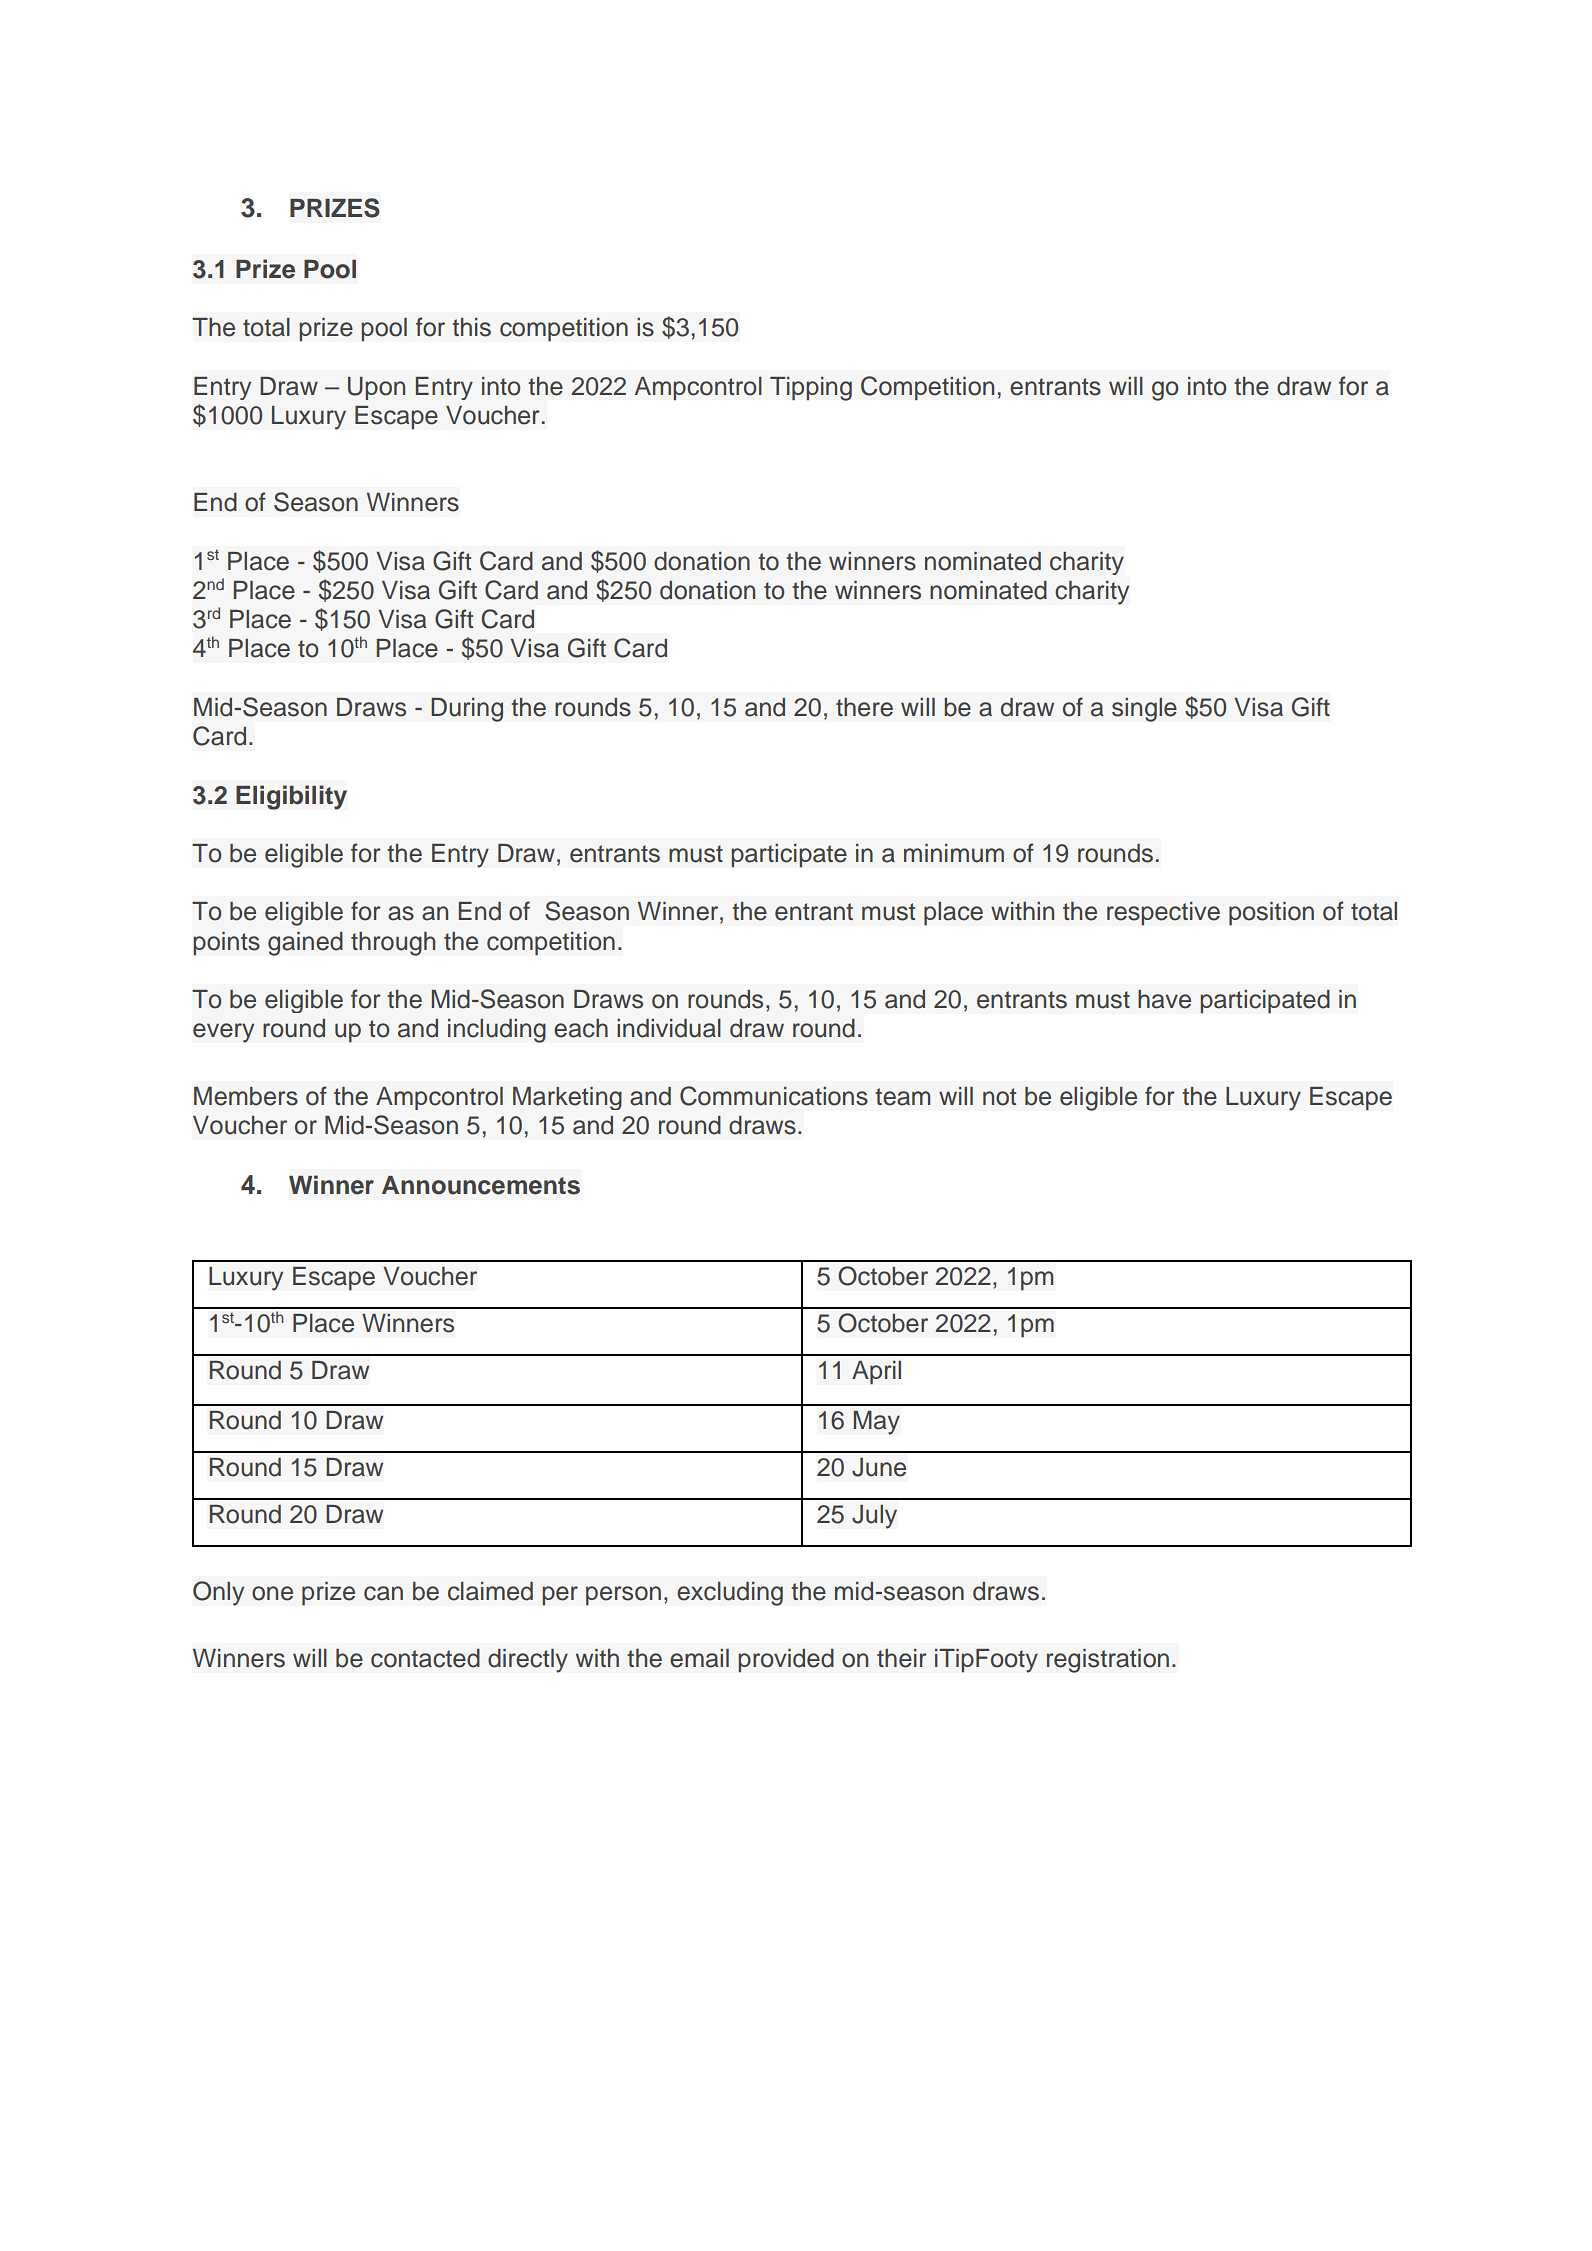 The image size is (1592, 2251). What do you see at coordinates (999, 1097) in the screenshot?
I see `not` at bounding box center [999, 1097].
